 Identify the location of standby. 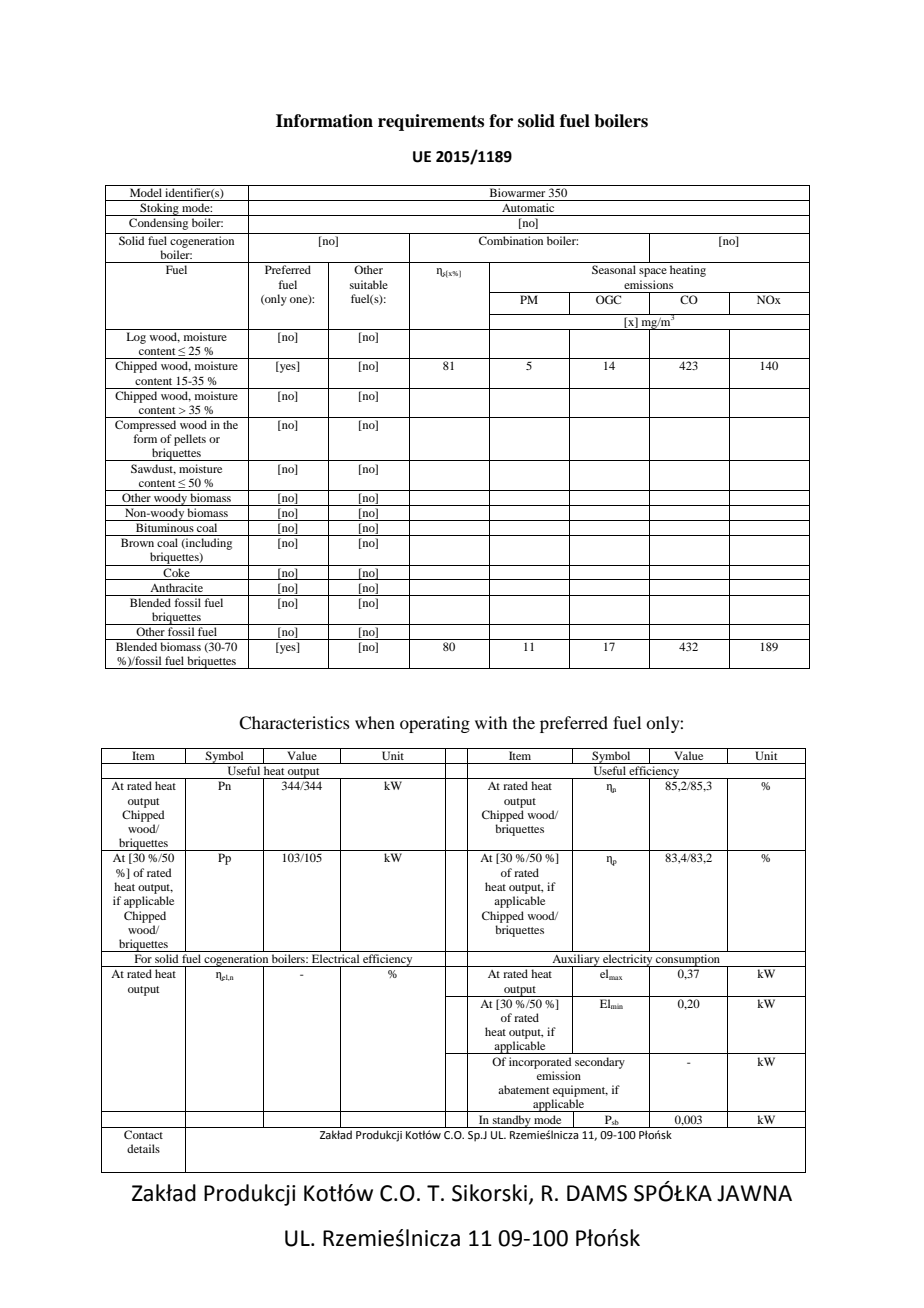
(512, 1121).
